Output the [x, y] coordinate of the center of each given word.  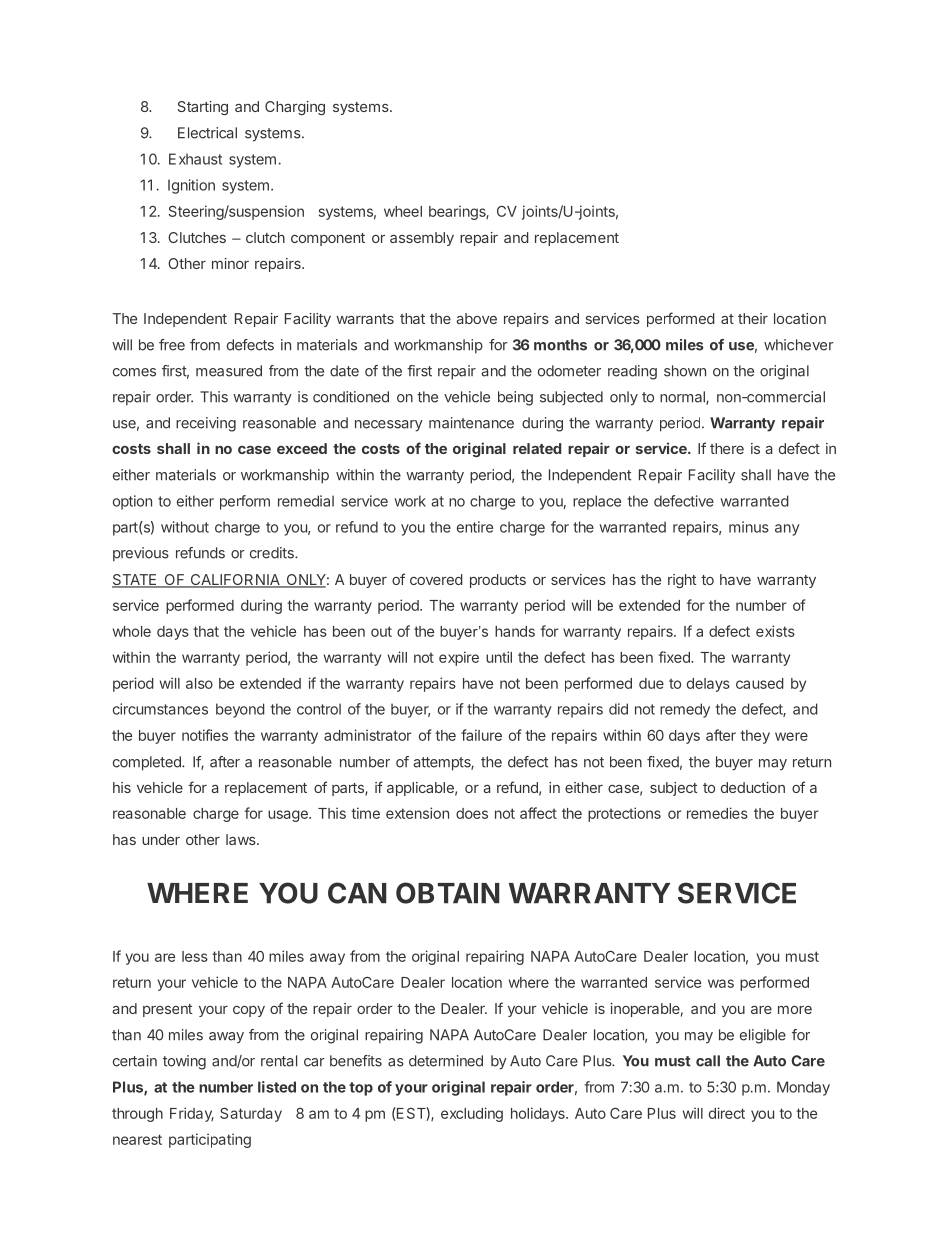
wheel [403, 211]
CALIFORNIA [235, 581]
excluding [472, 1114]
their [753, 318]
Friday [192, 1114]
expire [459, 658]
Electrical [207, 133]
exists [775, 631]
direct [727, 1113]
